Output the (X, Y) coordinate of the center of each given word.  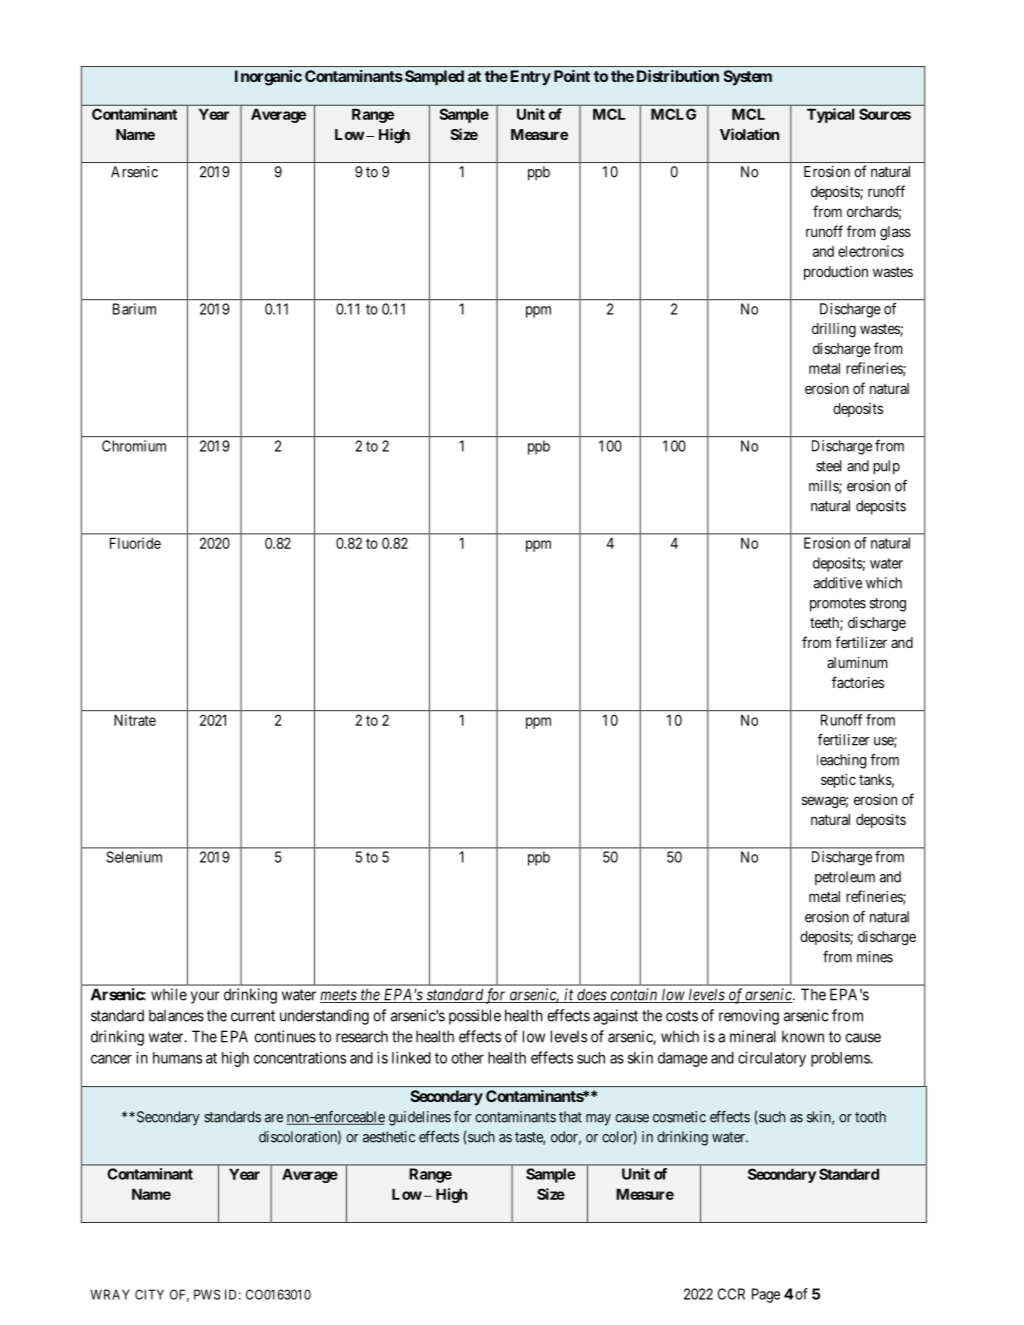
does (591, 995)
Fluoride (135, 543)
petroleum (845, 878)
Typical (830, 115)
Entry (531, 78)
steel (829, 466)
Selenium (134, 857)
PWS (207, 1294)
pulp (886, 467)
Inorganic (268, 78)
